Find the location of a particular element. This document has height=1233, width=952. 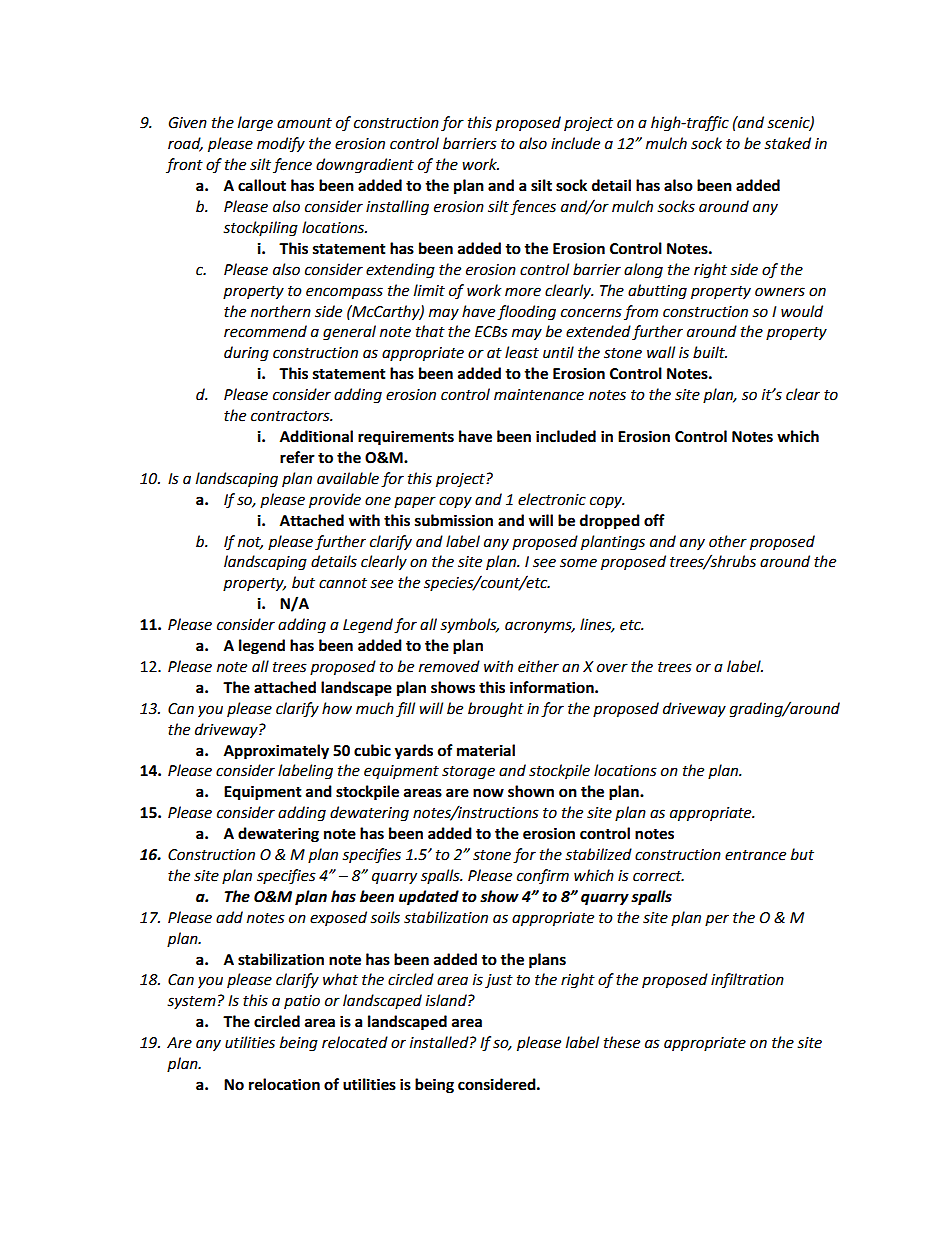

installing is located at coordinates (397, 208).
